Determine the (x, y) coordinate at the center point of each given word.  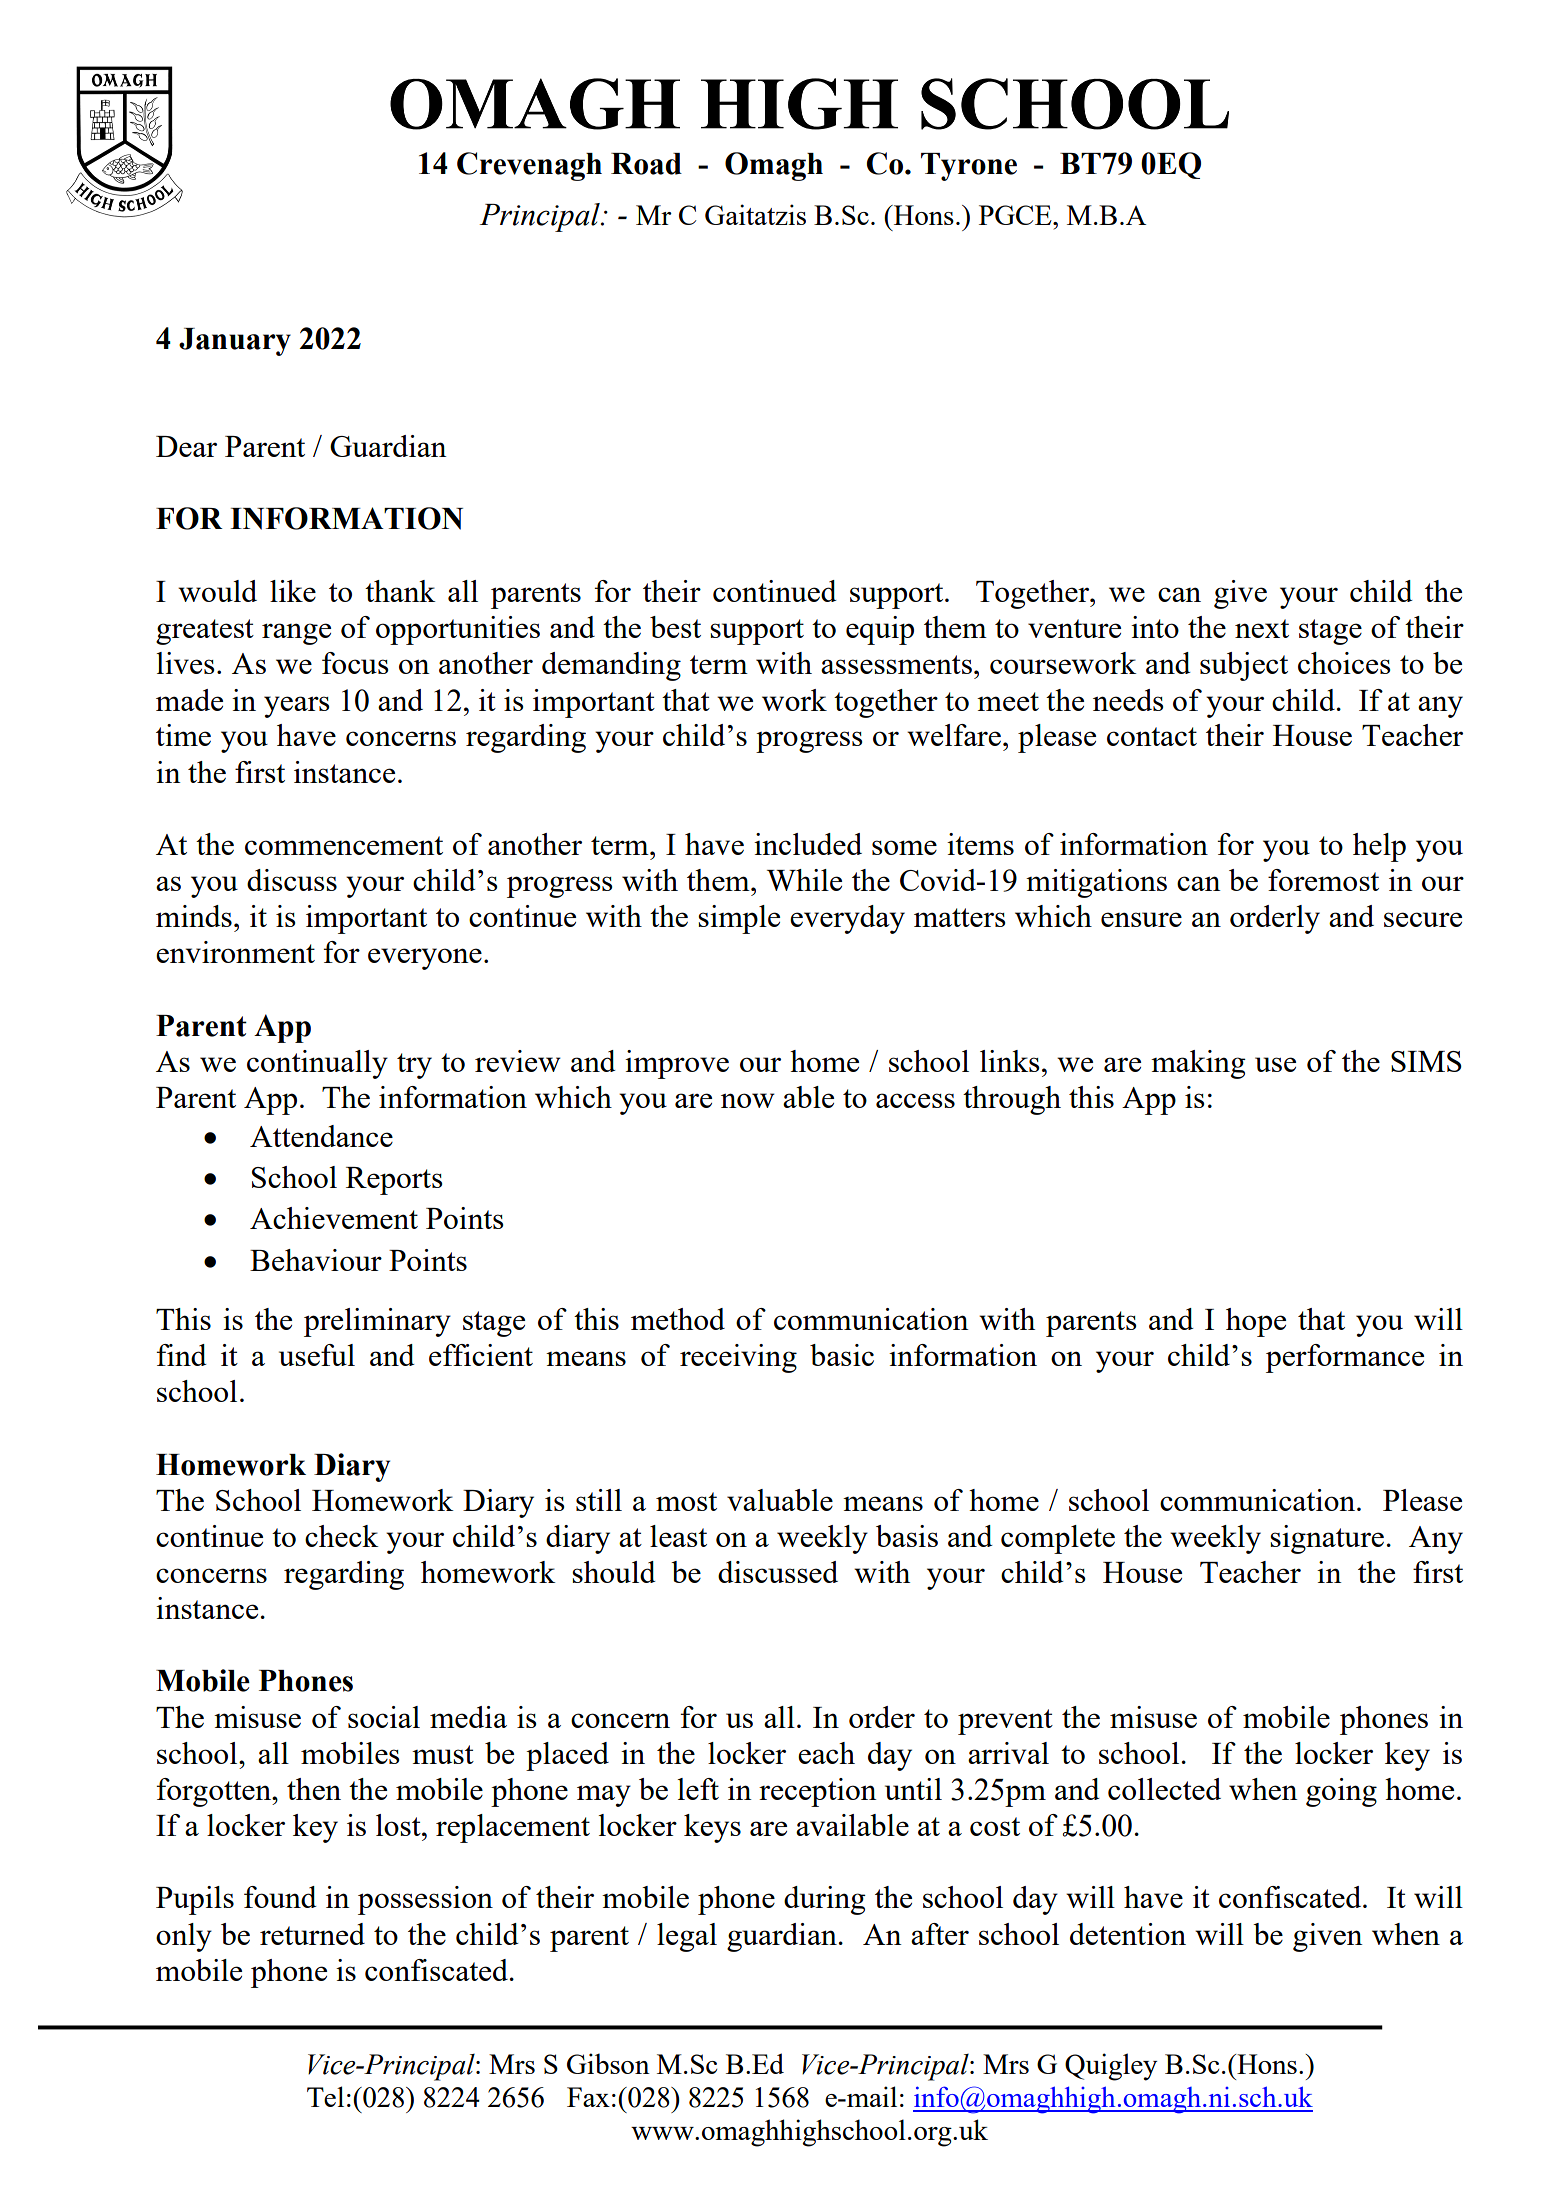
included (808, 844)
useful (317, 1355)
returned (312, 1934)
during (825, 1900)
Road (646, 164)
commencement (344, 845)
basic (842, 1355)
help (1379, 847)
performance (1345, 1358)
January (235, 342)
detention (1128, 1934)
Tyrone (969, 167)
